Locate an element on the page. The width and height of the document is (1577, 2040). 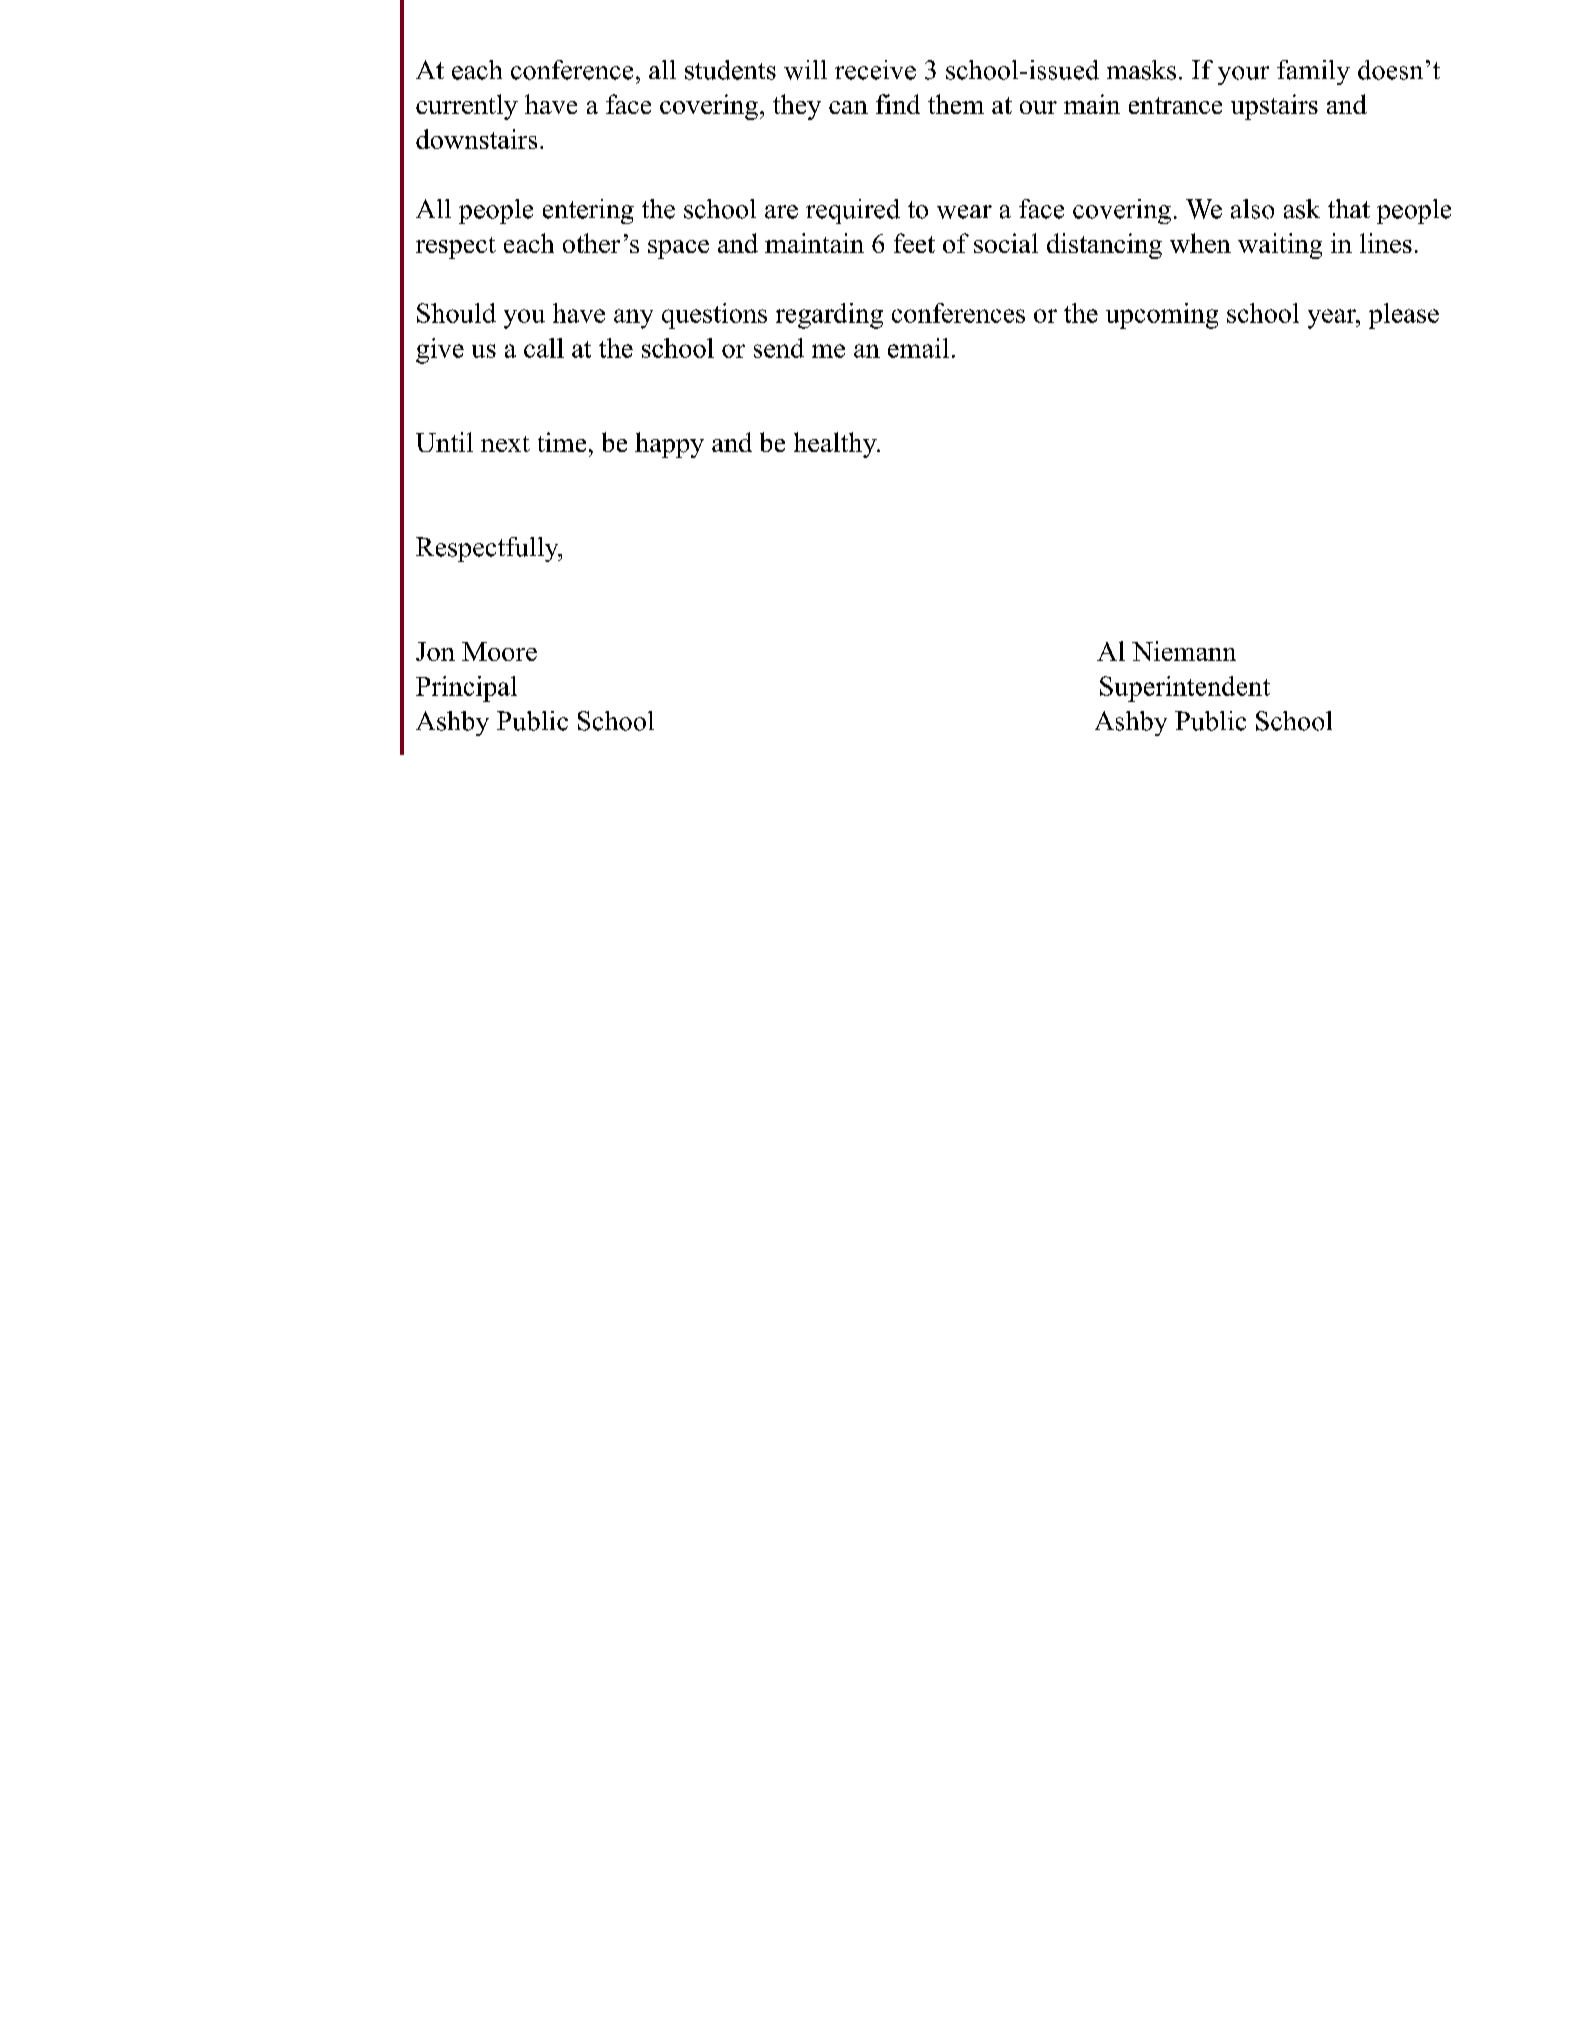
healthy is located at coordinates (836, 445).
